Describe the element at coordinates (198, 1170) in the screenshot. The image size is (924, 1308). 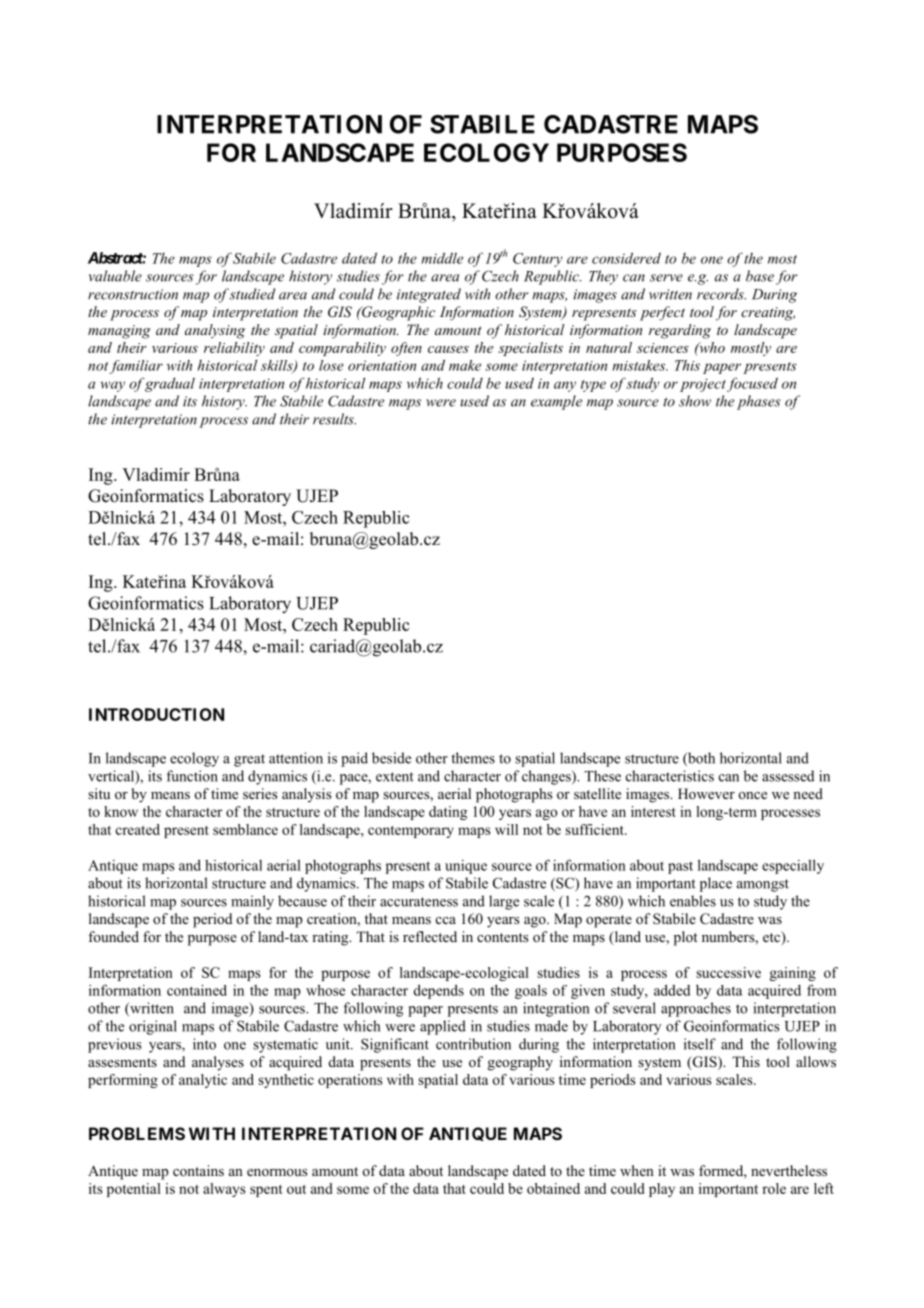
I see `contains` at that location.
